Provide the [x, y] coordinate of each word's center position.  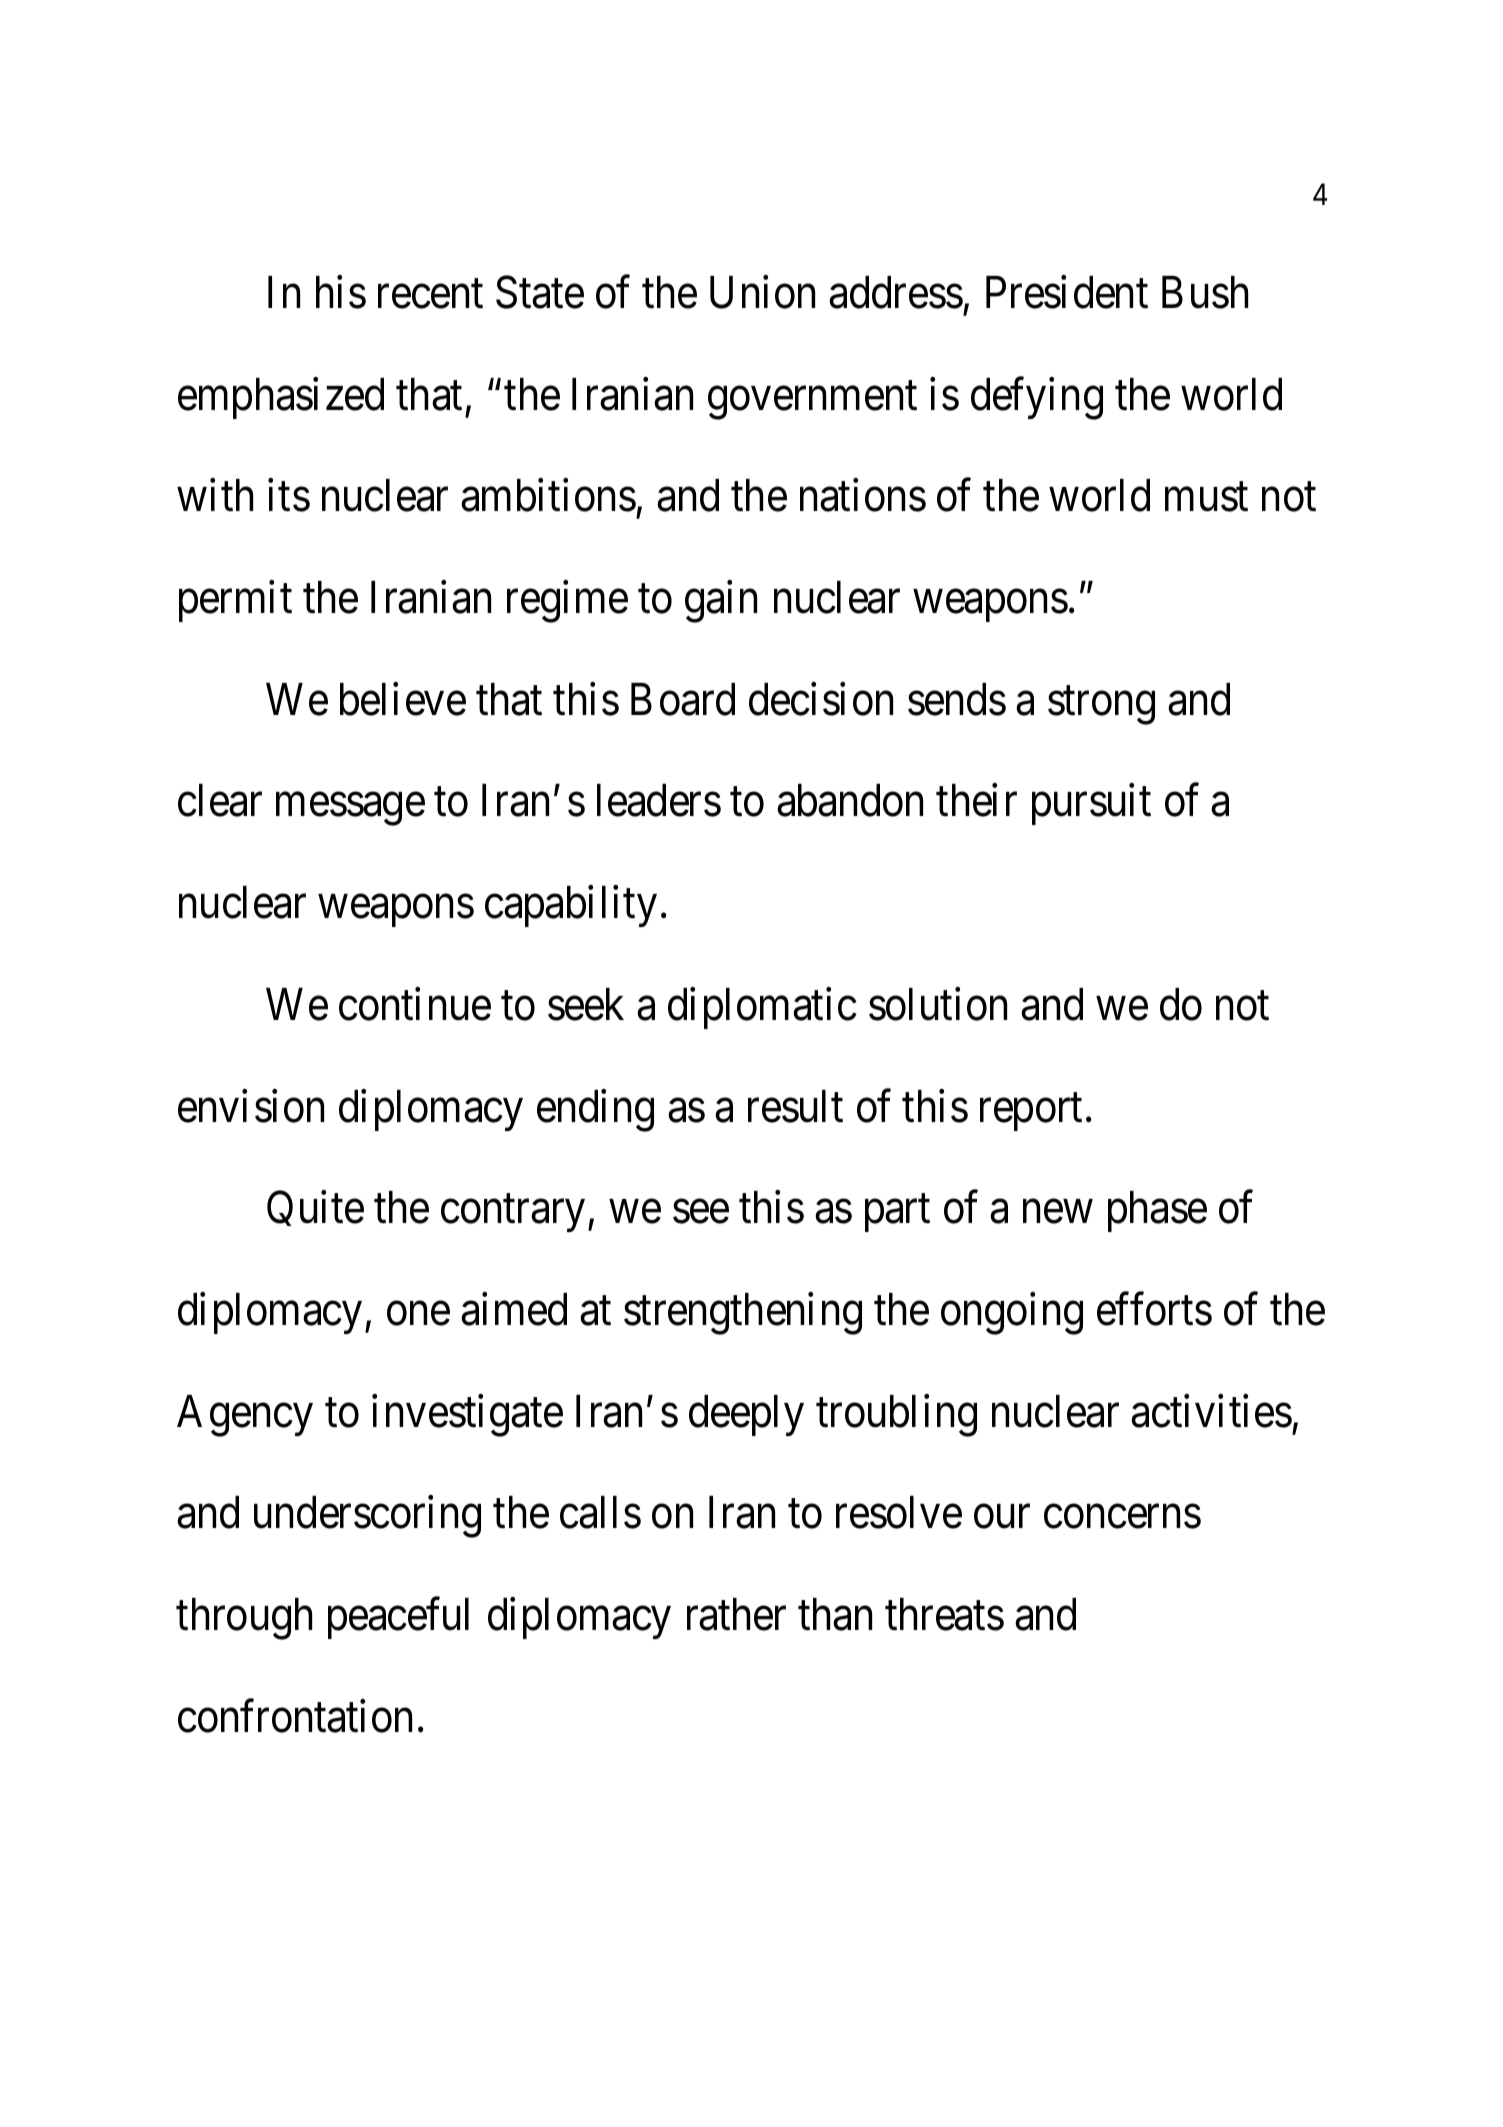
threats [944, 1614]
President [1067, 292]
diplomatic [762, 1008]
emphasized [281, 398]
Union [762, 292]
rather [736, 1614]
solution [938, 1004]
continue [415, 1004]
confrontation [295, 1716]
